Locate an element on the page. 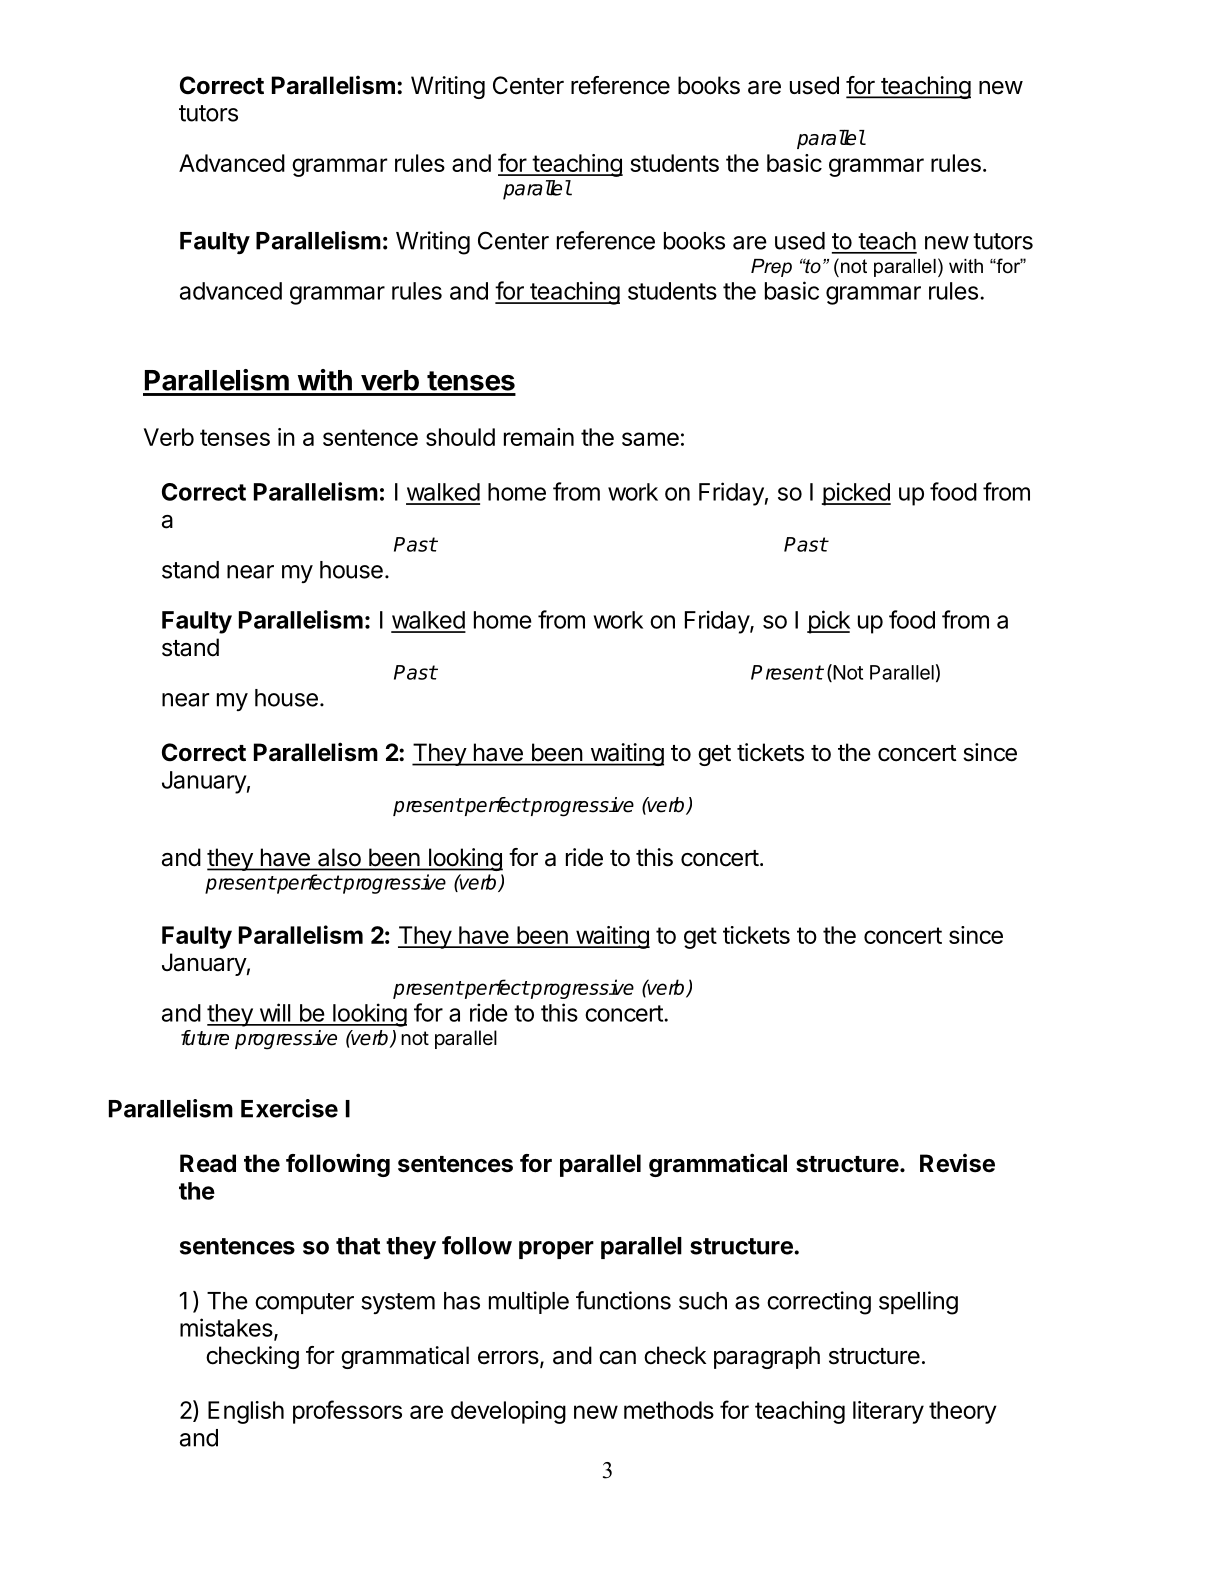 Image resolution: width=1215 pixels, height=1573 pixels. remain is located at coordinates (539, 437).
